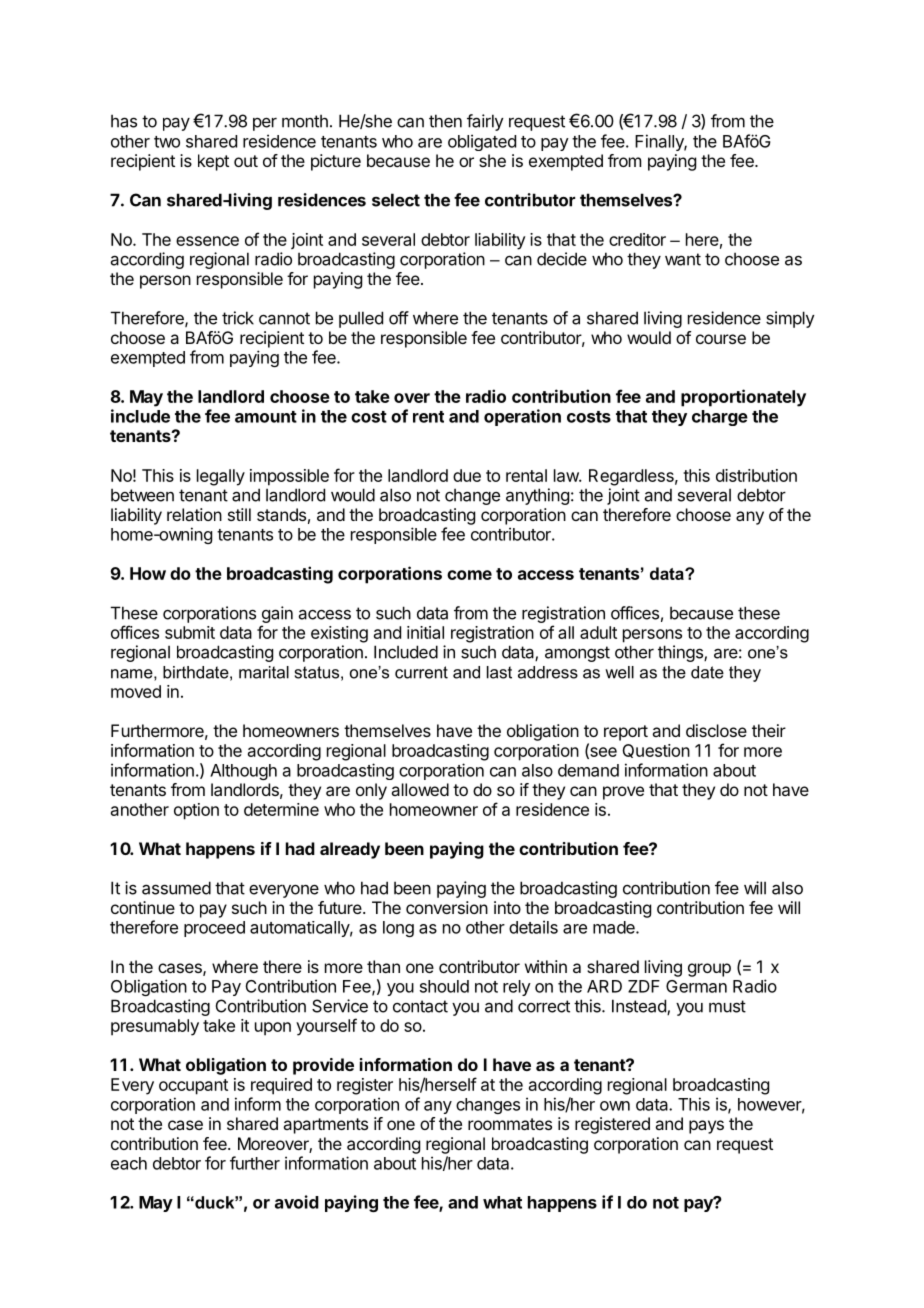 The height and width of the screenshot is (1308, 924). Describe the element at coordinates (213, 162) in the screenshot. I see `kept` at that location.
